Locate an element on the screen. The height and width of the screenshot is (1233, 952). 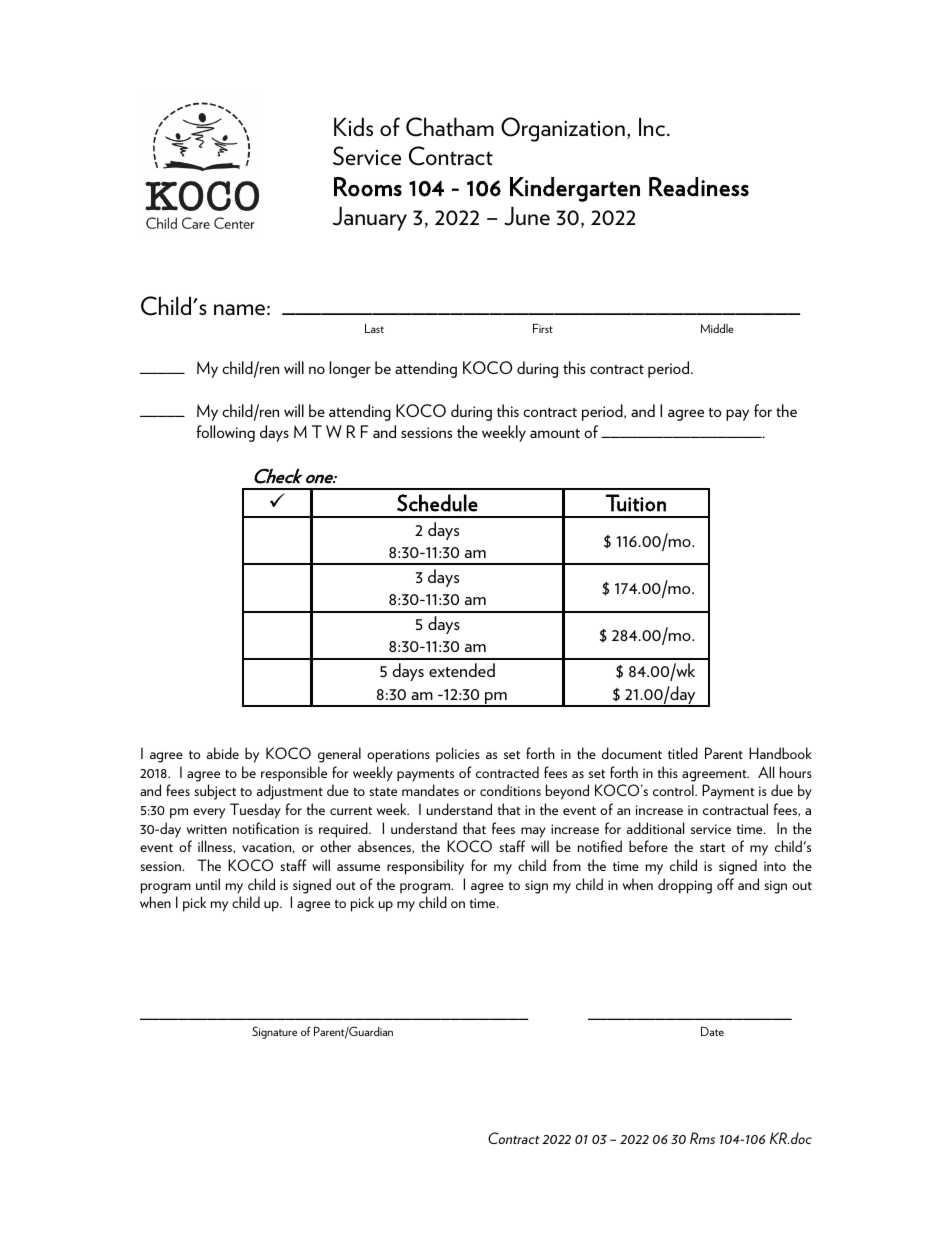
Rms is located at coordinates (702, 1138).
